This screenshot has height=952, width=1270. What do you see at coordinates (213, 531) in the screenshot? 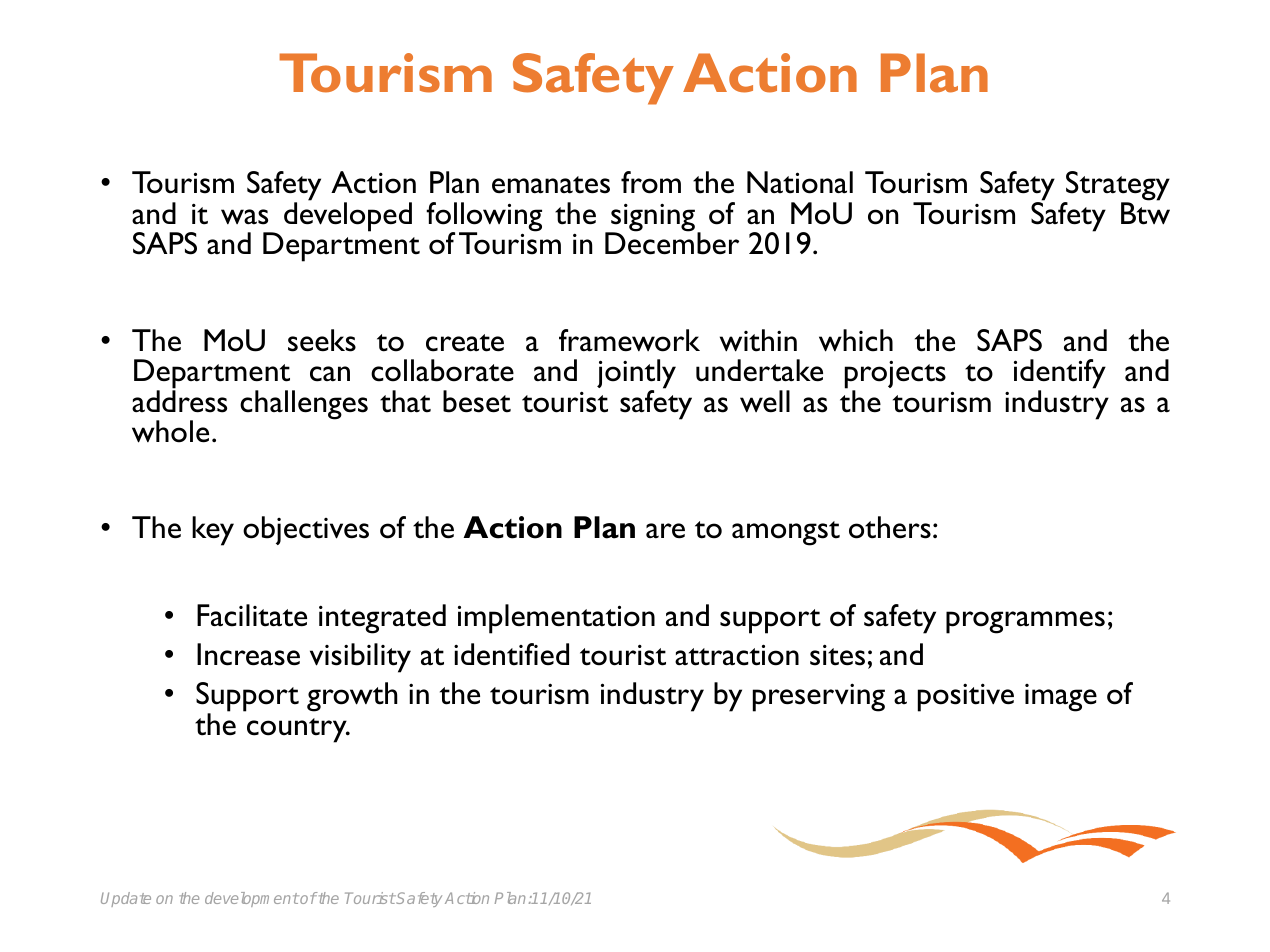
I see `key` at bounding box center [213, 531].
